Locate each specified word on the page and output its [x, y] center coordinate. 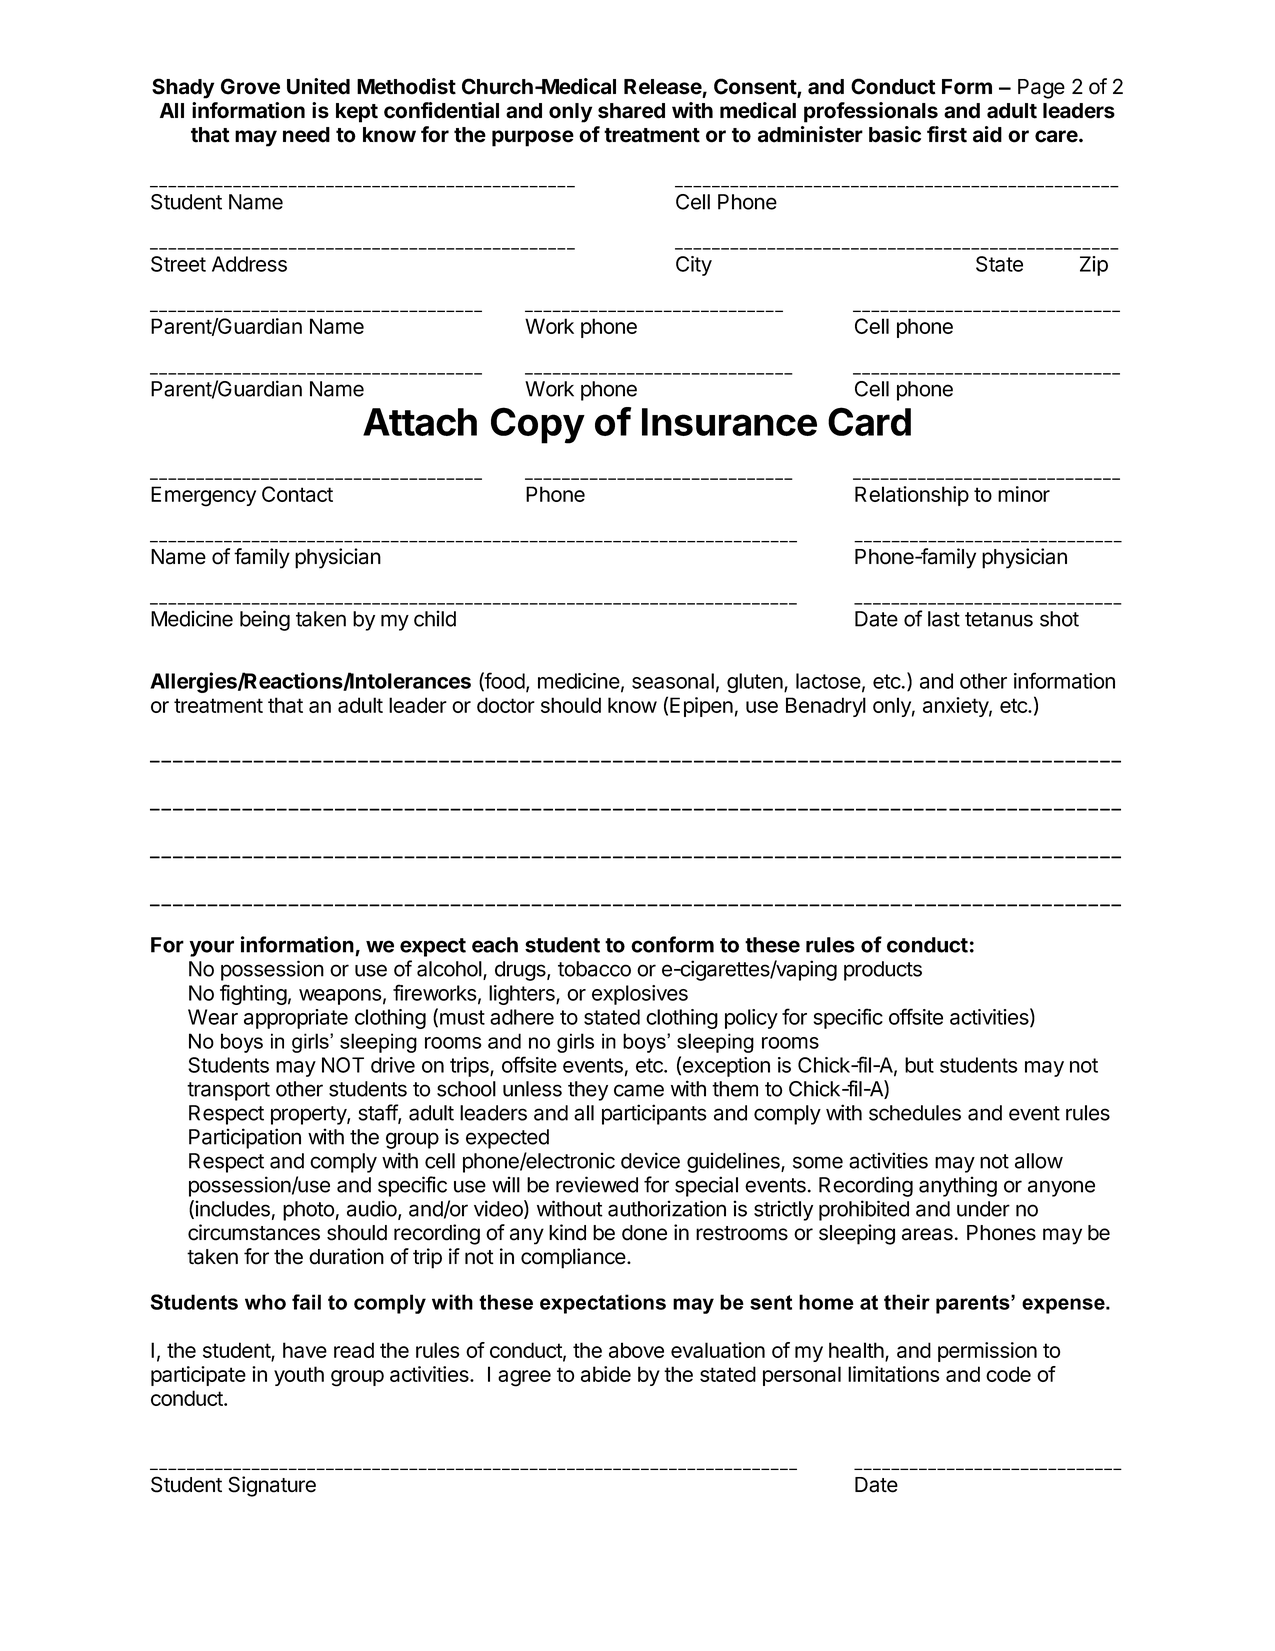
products [883, 971]
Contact [297, 494]
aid [987, 134]
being [265, 620]
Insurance [729, 422]
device [650, 1160]
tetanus [999, 619]
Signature [272, 1486]
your [211, 948]
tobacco [594, 969]
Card [869, 421]
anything [958, 1186]
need [306, 135]
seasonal [673, 681]
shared [631, 111]
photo [308, 1211]
